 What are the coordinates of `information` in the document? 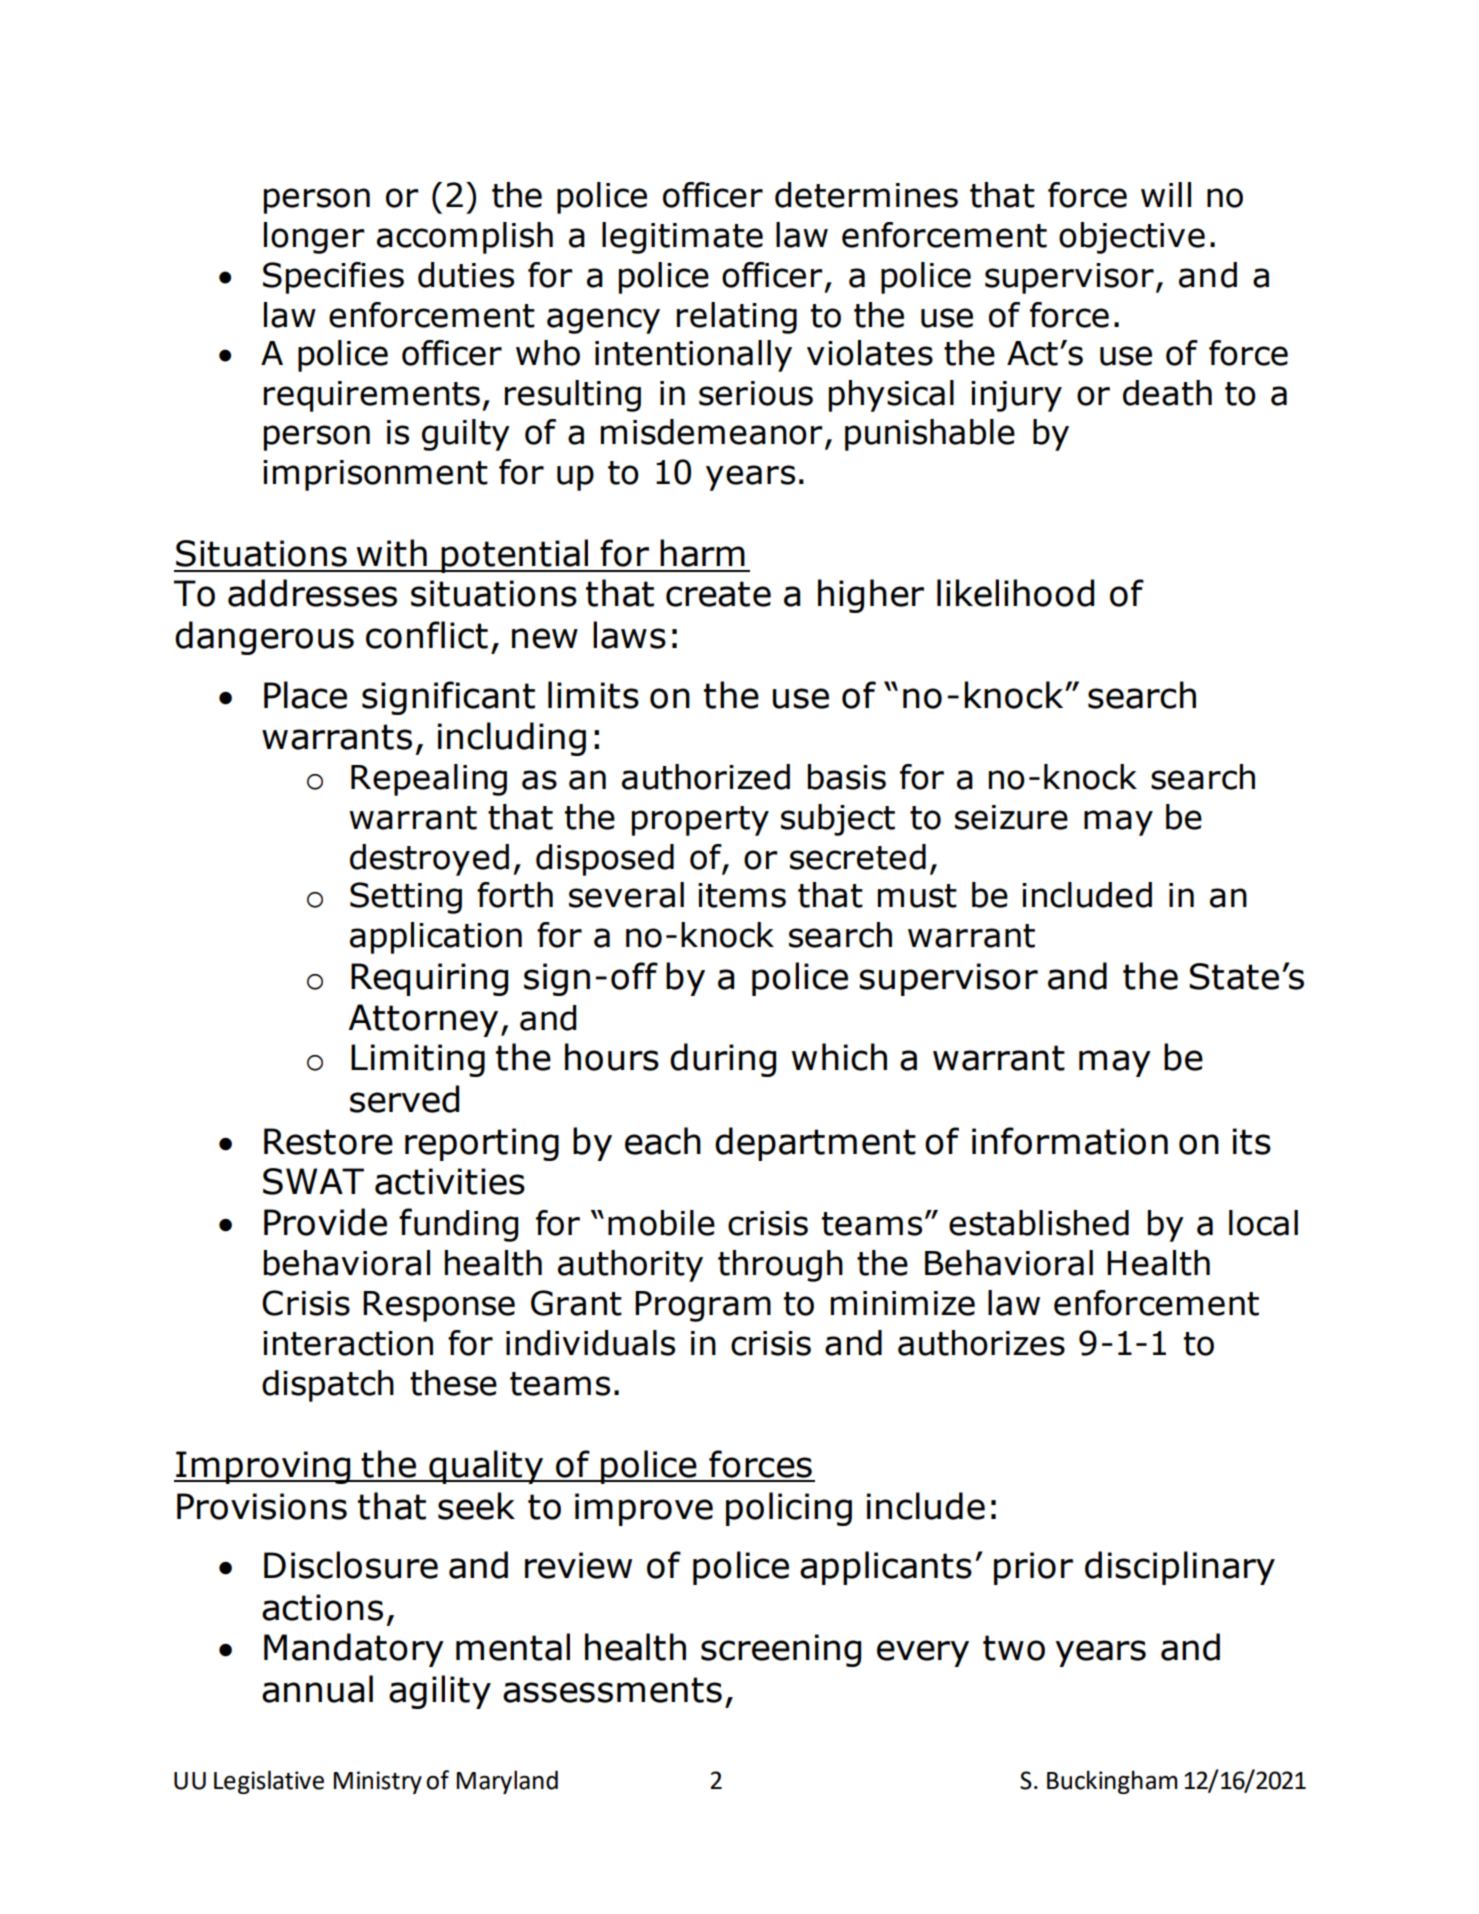 It's located at (1070, 1141).
